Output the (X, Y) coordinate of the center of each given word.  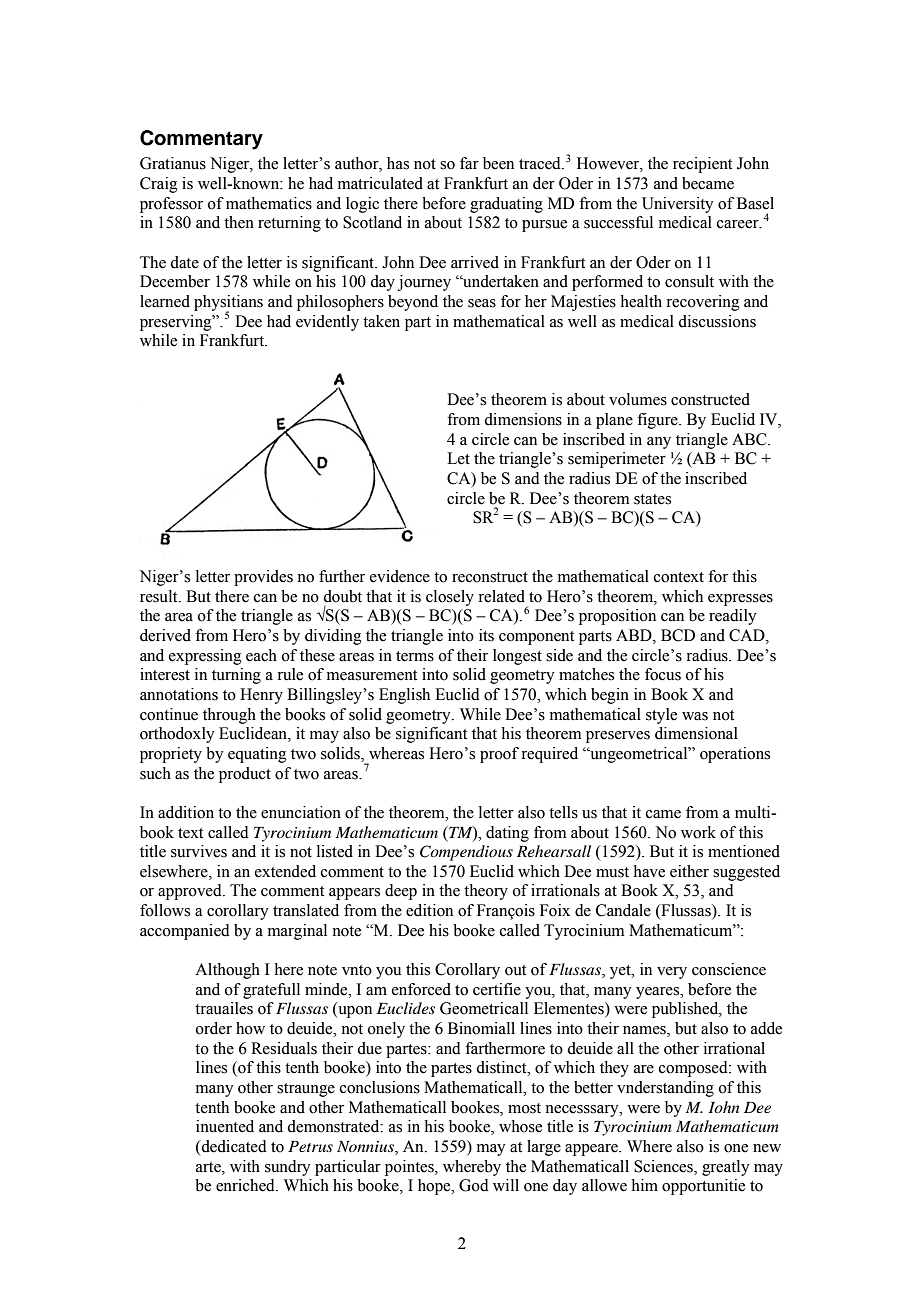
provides (263, 578)
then (239, 222)
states (652, 499)
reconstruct (490, 577)
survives (199, 851)
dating (507, 834)
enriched (246, 1185)
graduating (506, 205)
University (677, 205)
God (474, 1185)
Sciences (664, 1166)
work (698, 832)
